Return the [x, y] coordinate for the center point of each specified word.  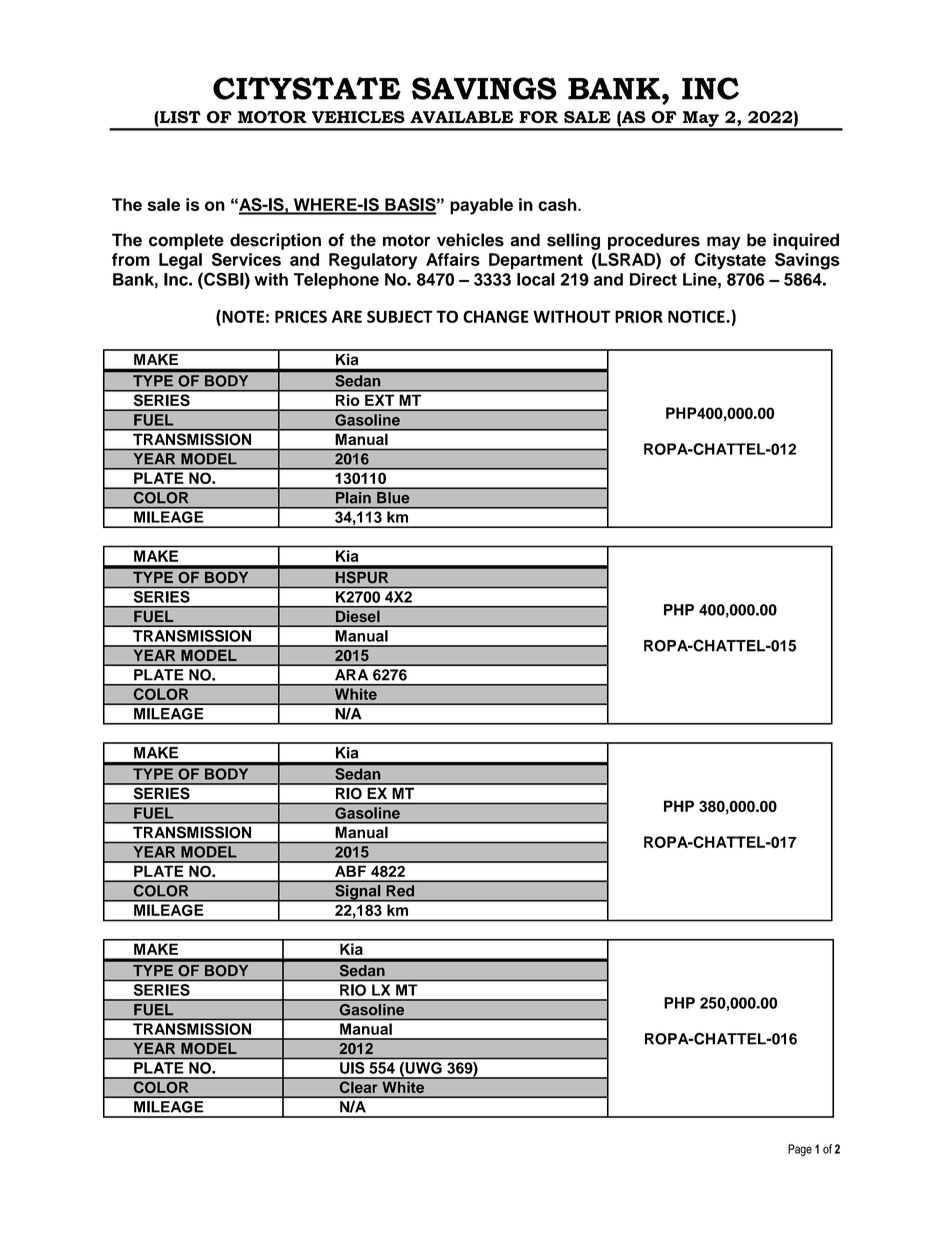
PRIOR [639, 316]
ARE [347, 316]
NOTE [242, 317]
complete [186, 241]
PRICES [301, 316]
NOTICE [696, 316]
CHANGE [496, 316]
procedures [654, 241]
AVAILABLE [461, 117]
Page [800, 1150]
